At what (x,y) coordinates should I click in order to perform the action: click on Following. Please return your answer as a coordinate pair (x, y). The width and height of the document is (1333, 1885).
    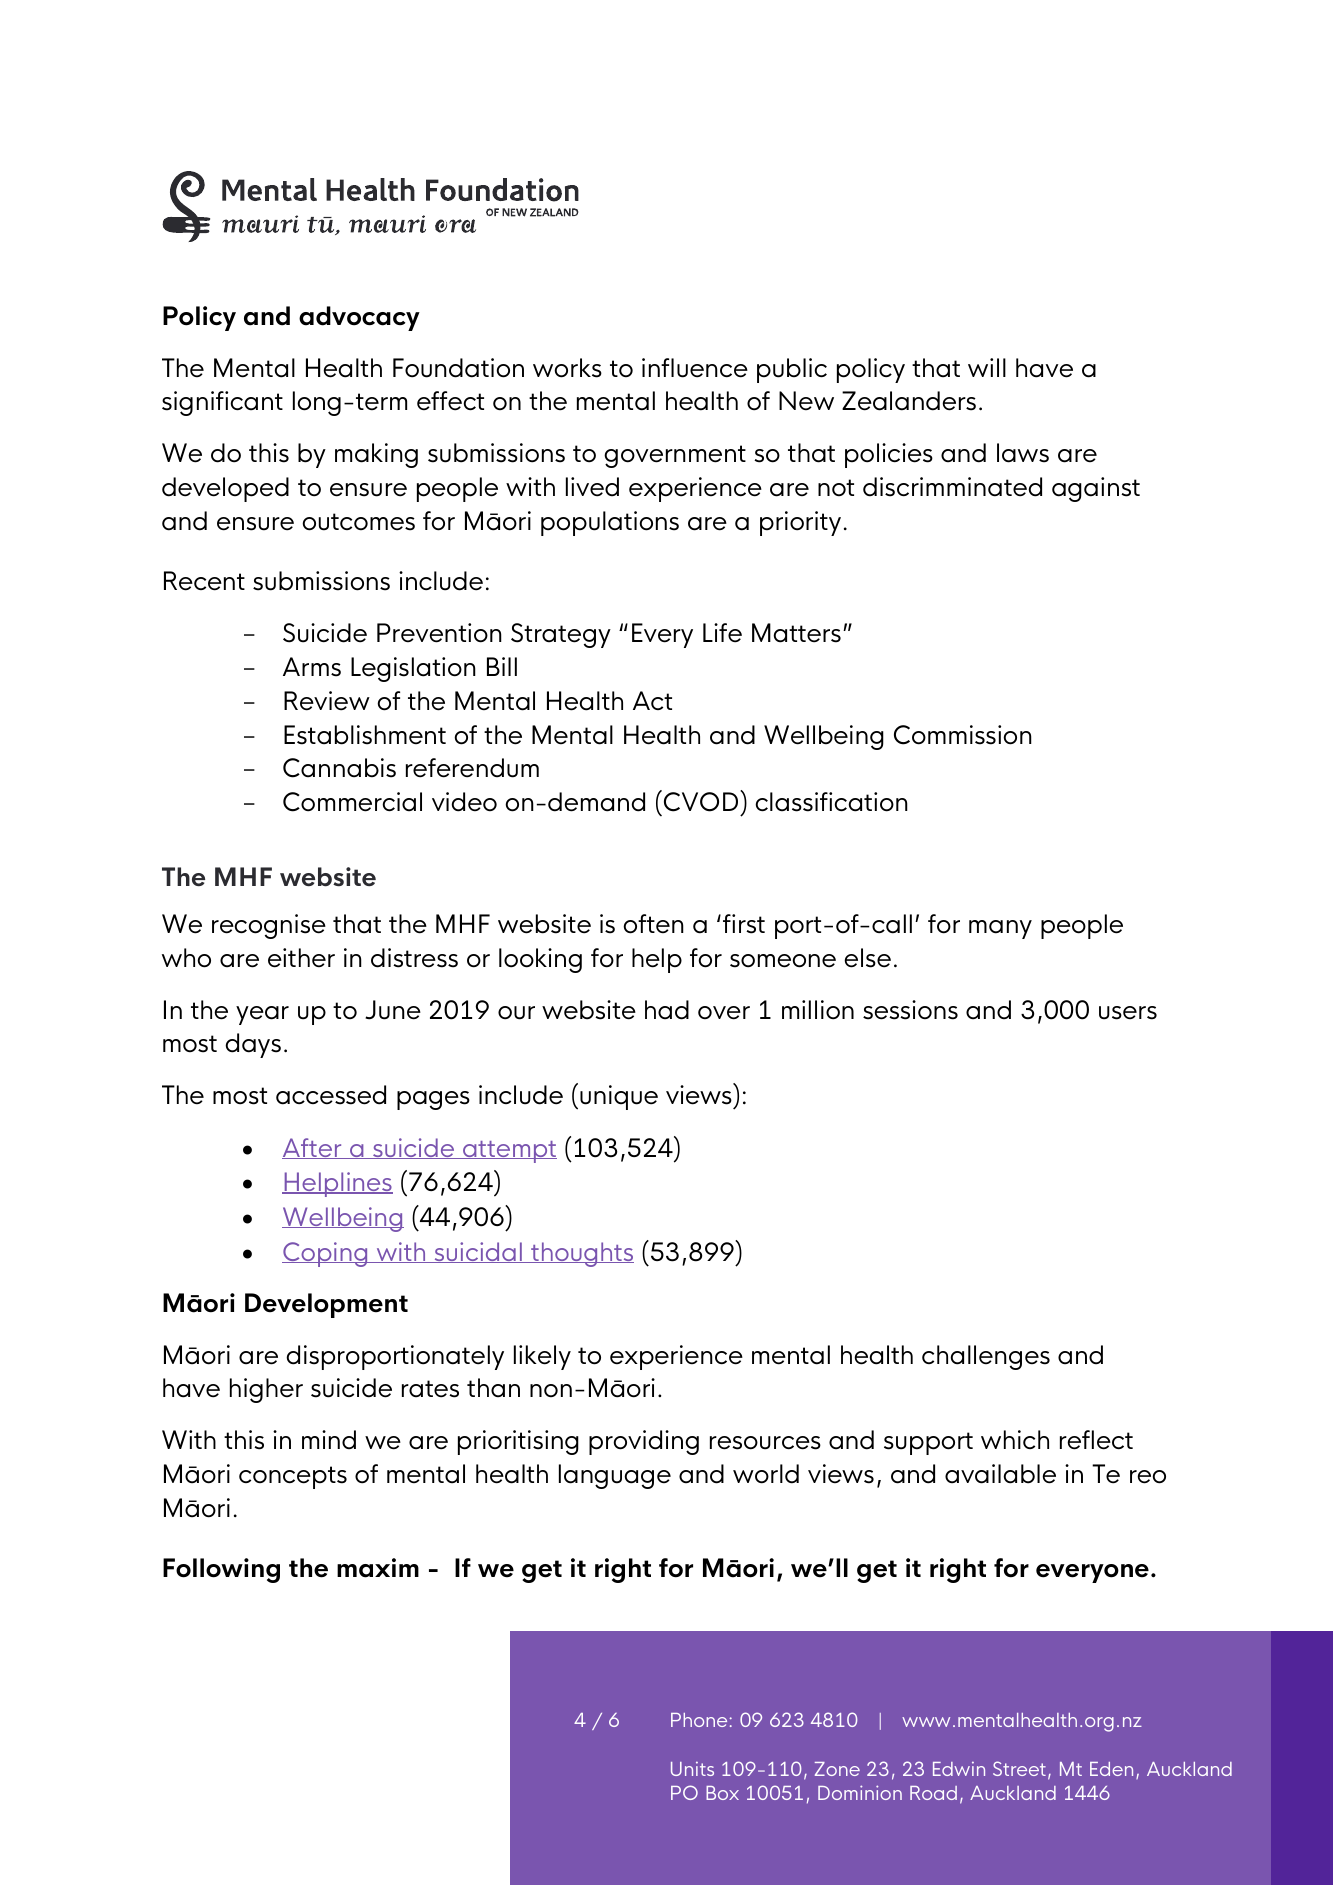
    Looking at the image, I should click on (221, 1570).
